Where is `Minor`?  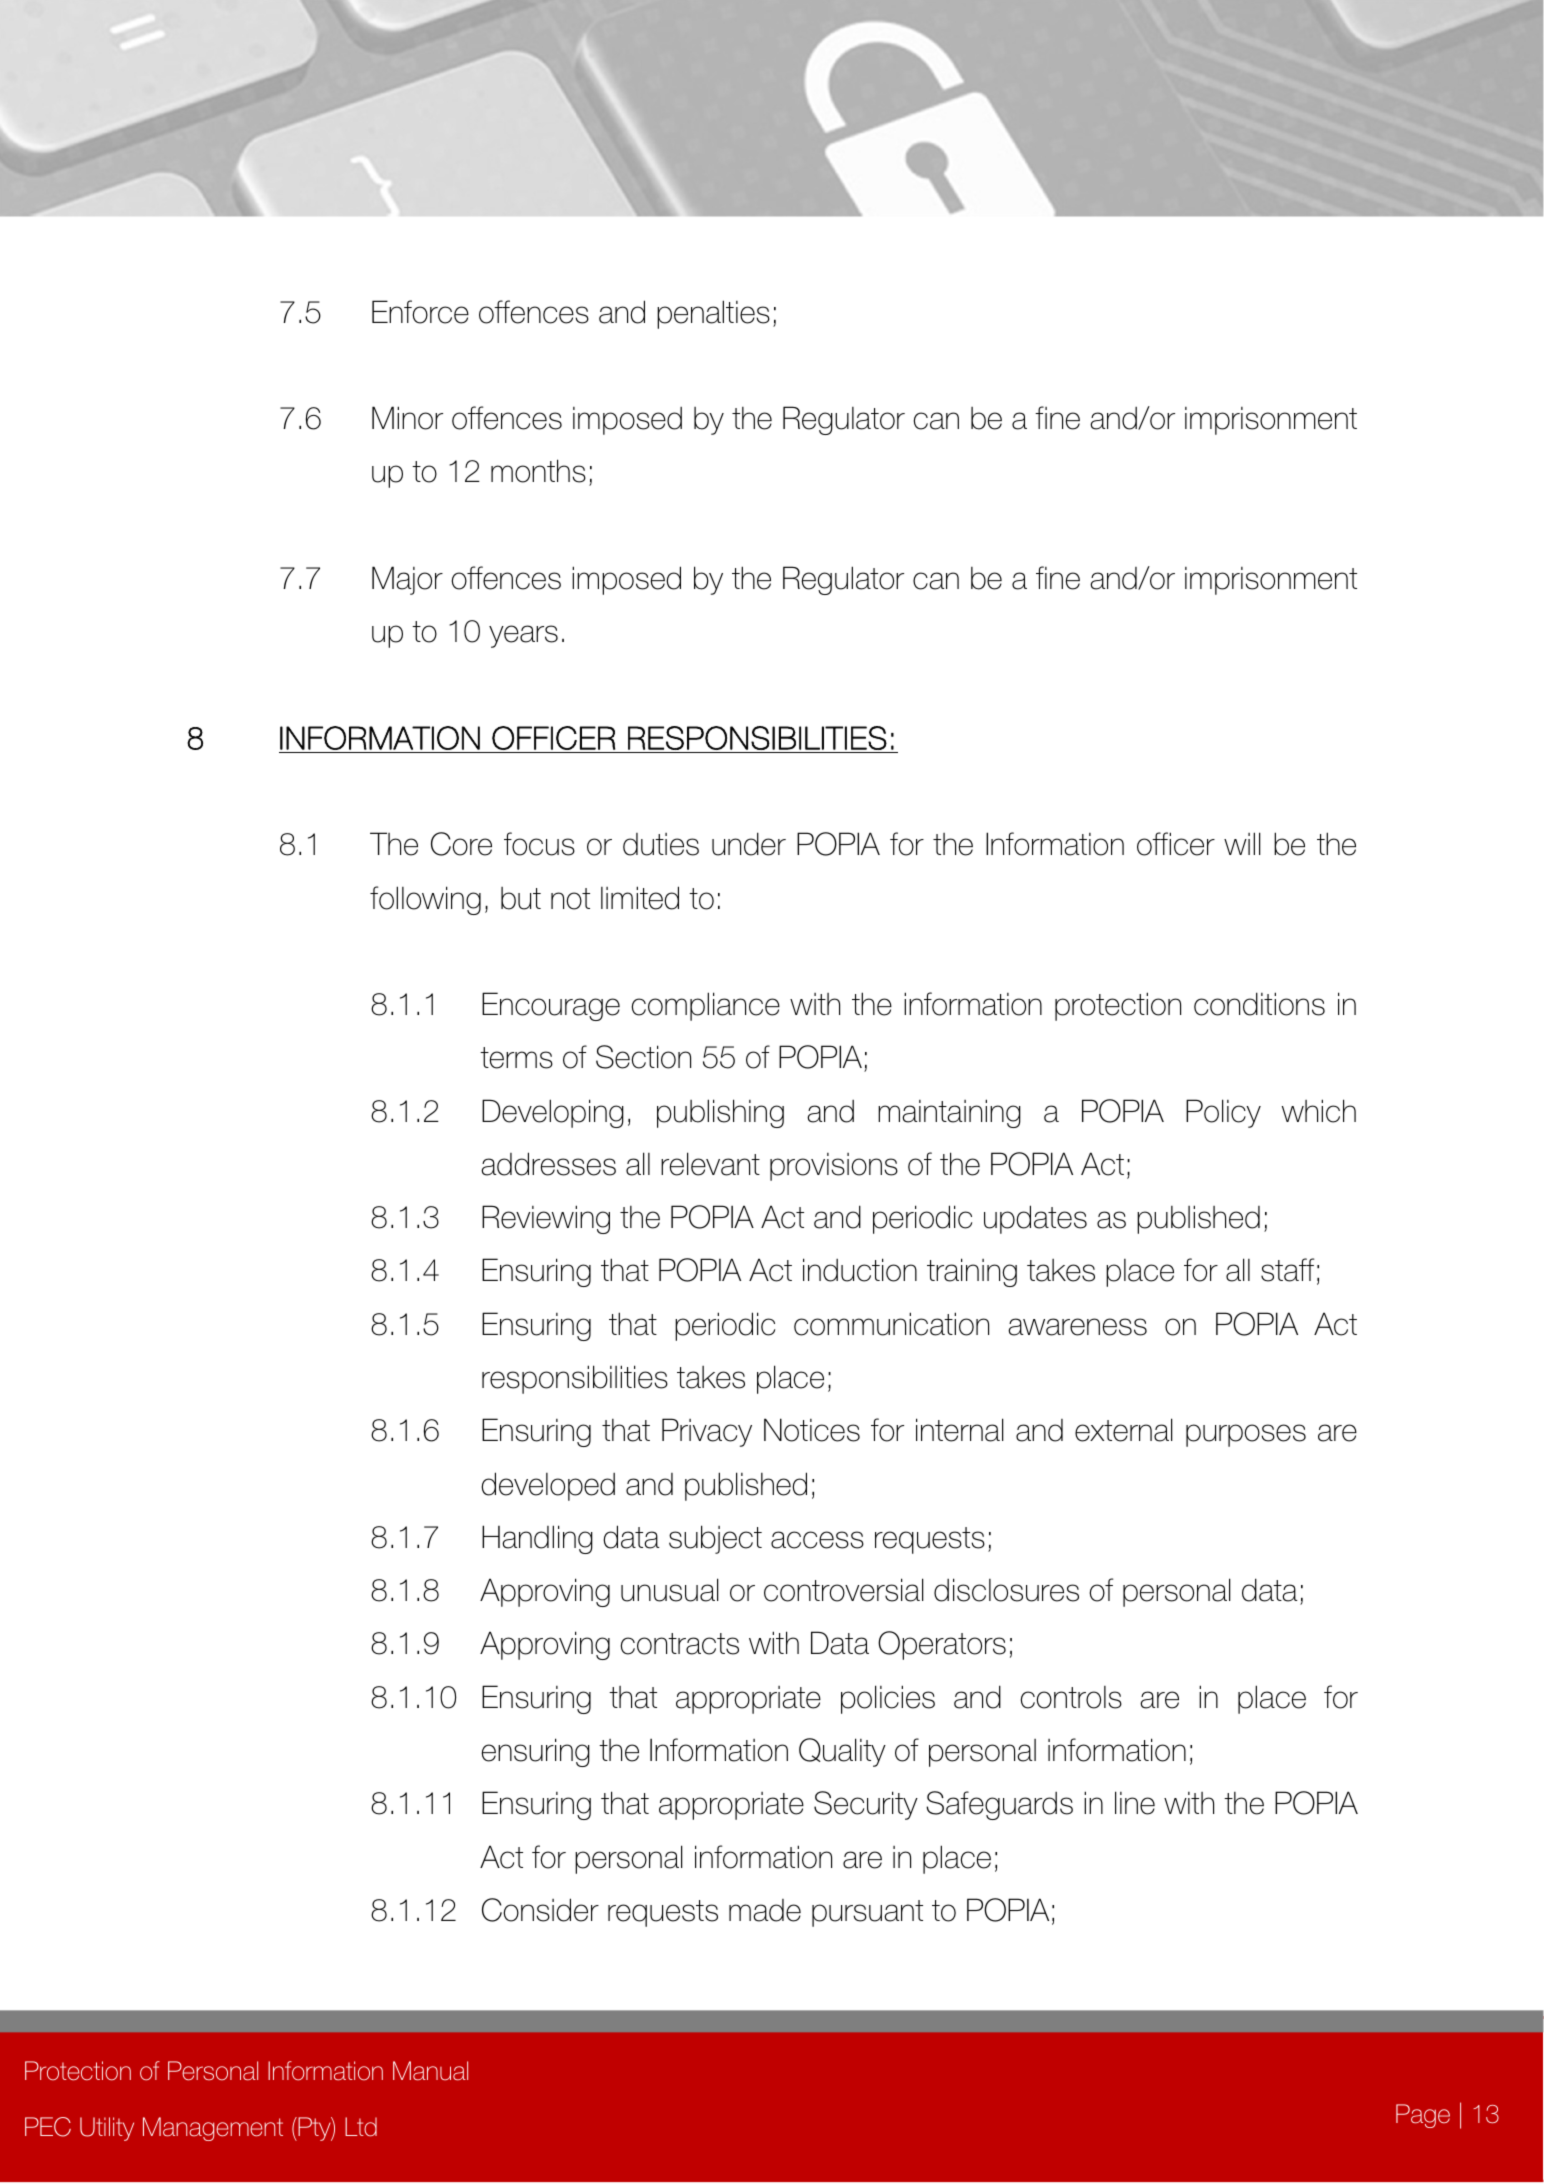 Minor is located at coordinates (407, 418).
